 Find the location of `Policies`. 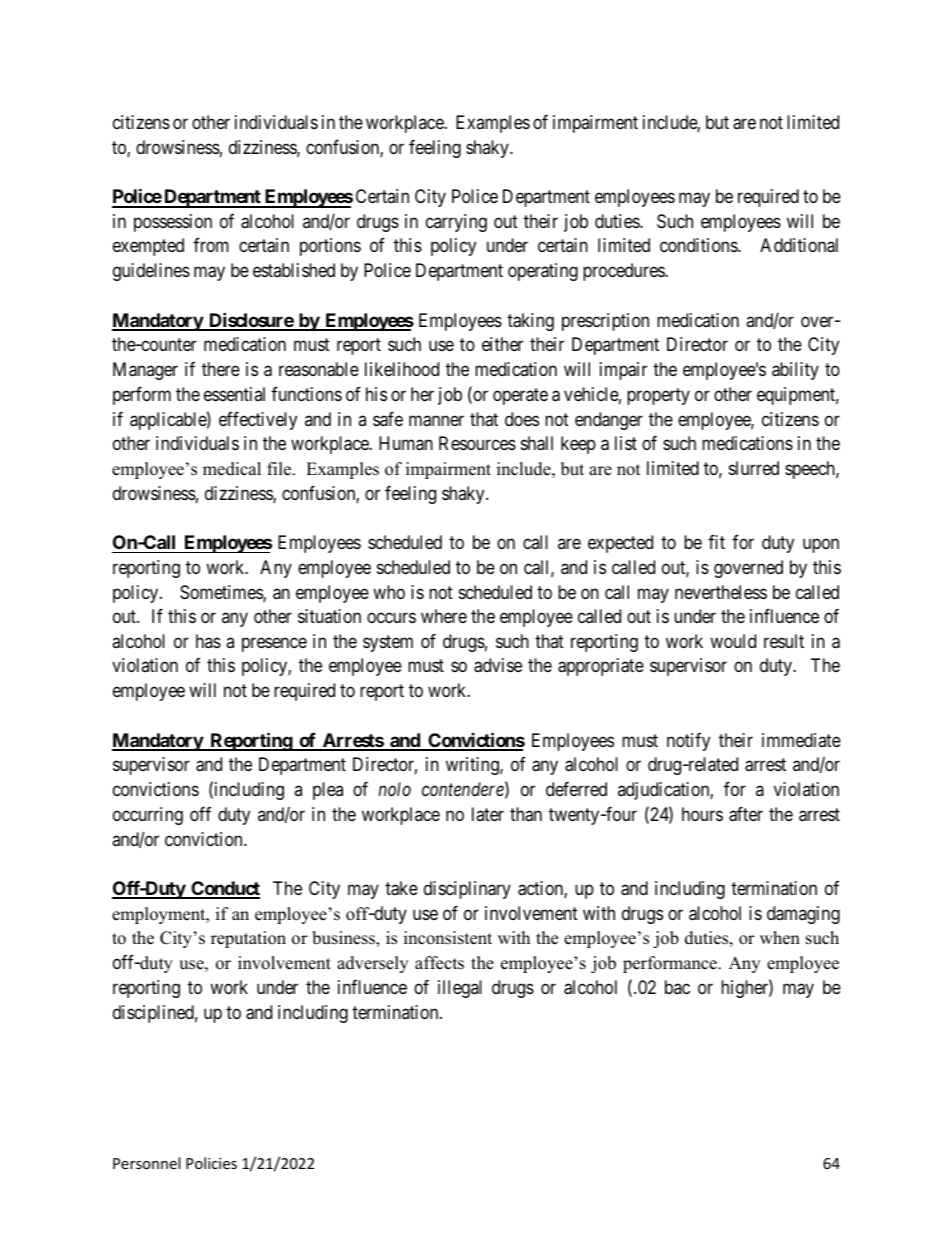

Policies is located at coordinates (211, 1163).
